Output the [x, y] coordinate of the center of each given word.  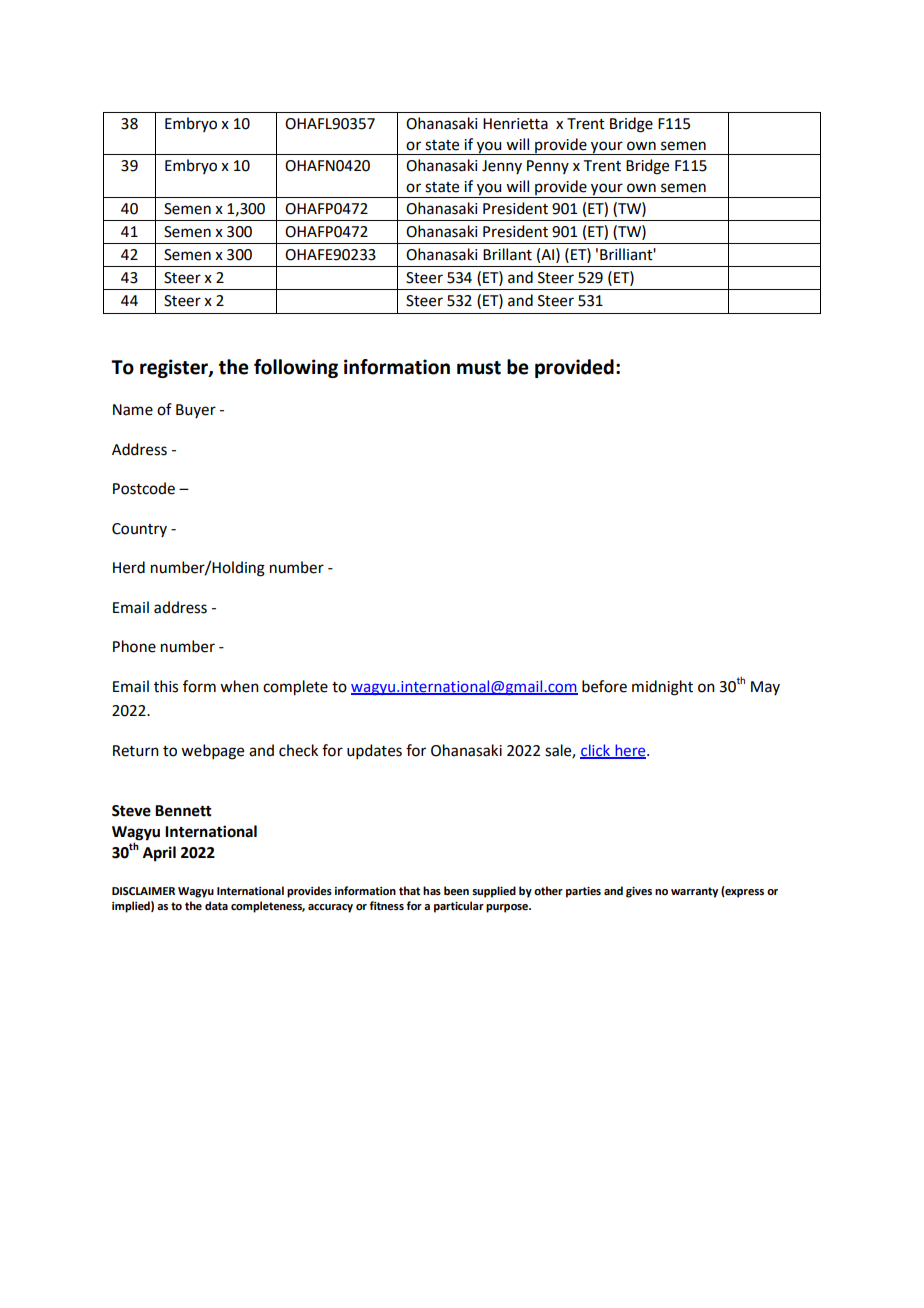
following [296, 368]
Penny [548, 167]
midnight [662, 688]
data [216, 905]
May [765, 688]
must [479, 368]
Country [139, 530]
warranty [694, 892]
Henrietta [515, 124]
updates [374, 751]
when [239, 686]
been [456, 890]
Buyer [196, 411]
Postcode [144, 488]
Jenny [502, 167]
